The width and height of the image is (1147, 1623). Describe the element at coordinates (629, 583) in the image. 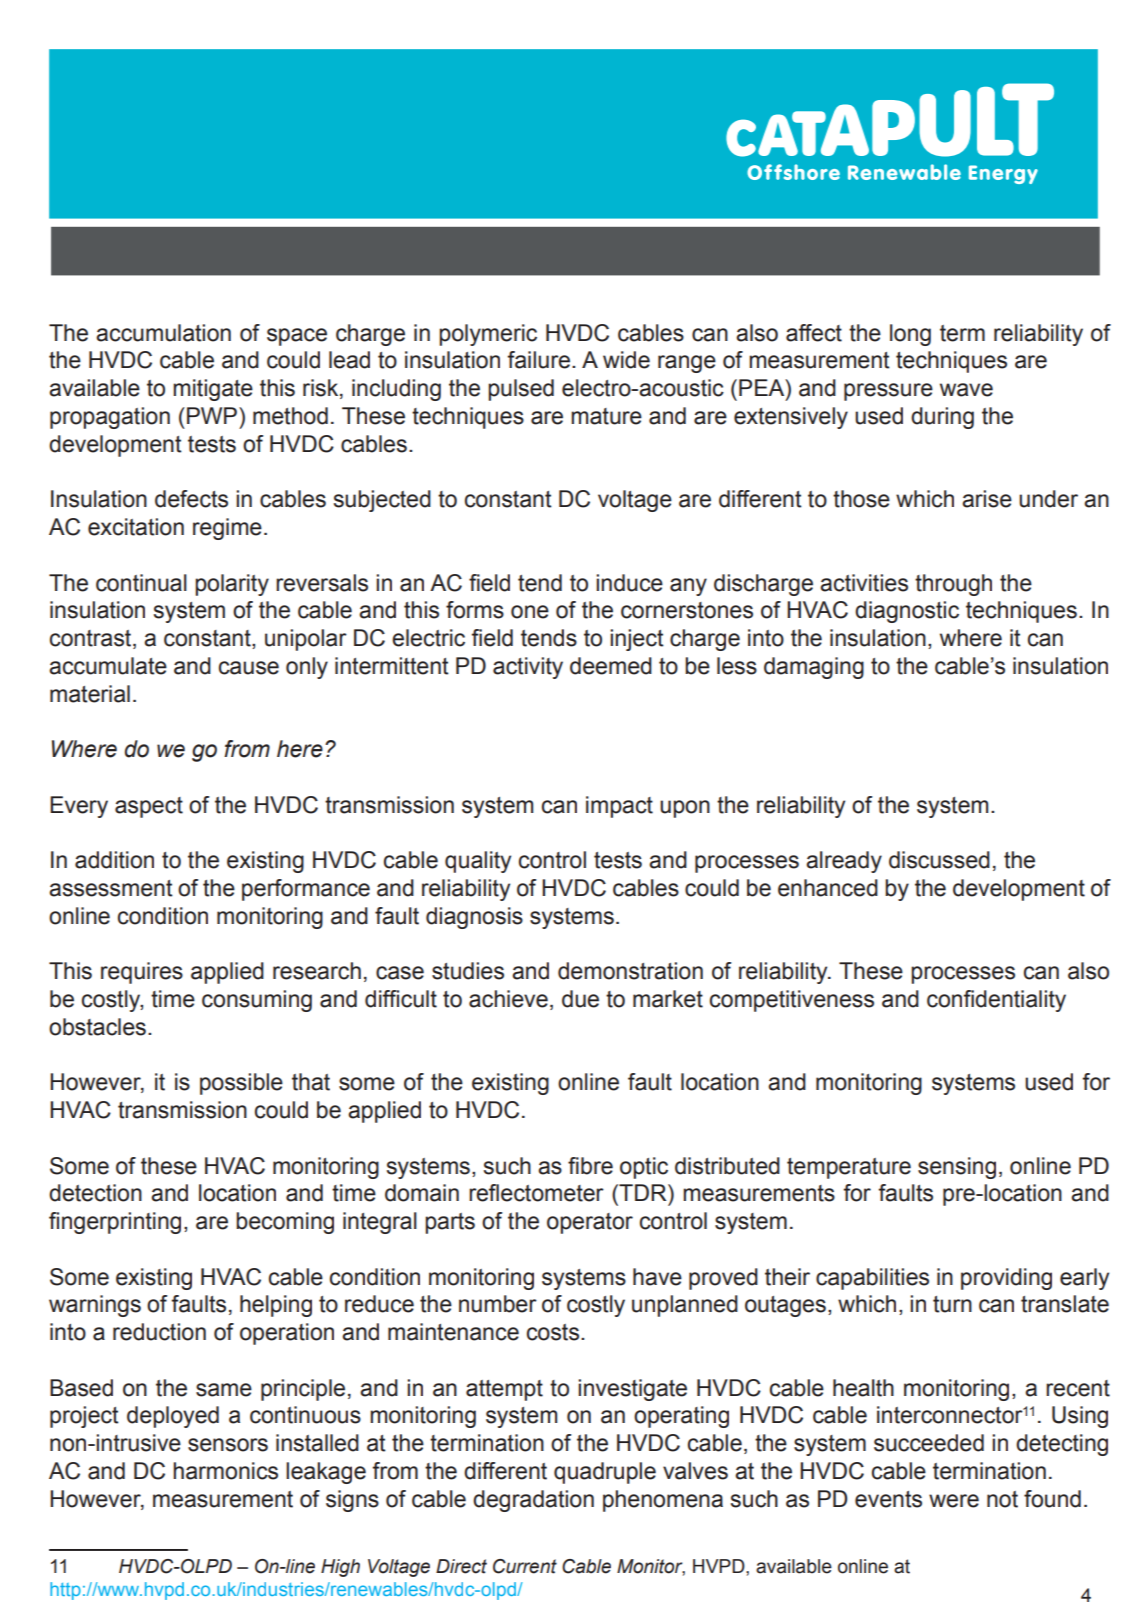

I see `induce` at that location.
